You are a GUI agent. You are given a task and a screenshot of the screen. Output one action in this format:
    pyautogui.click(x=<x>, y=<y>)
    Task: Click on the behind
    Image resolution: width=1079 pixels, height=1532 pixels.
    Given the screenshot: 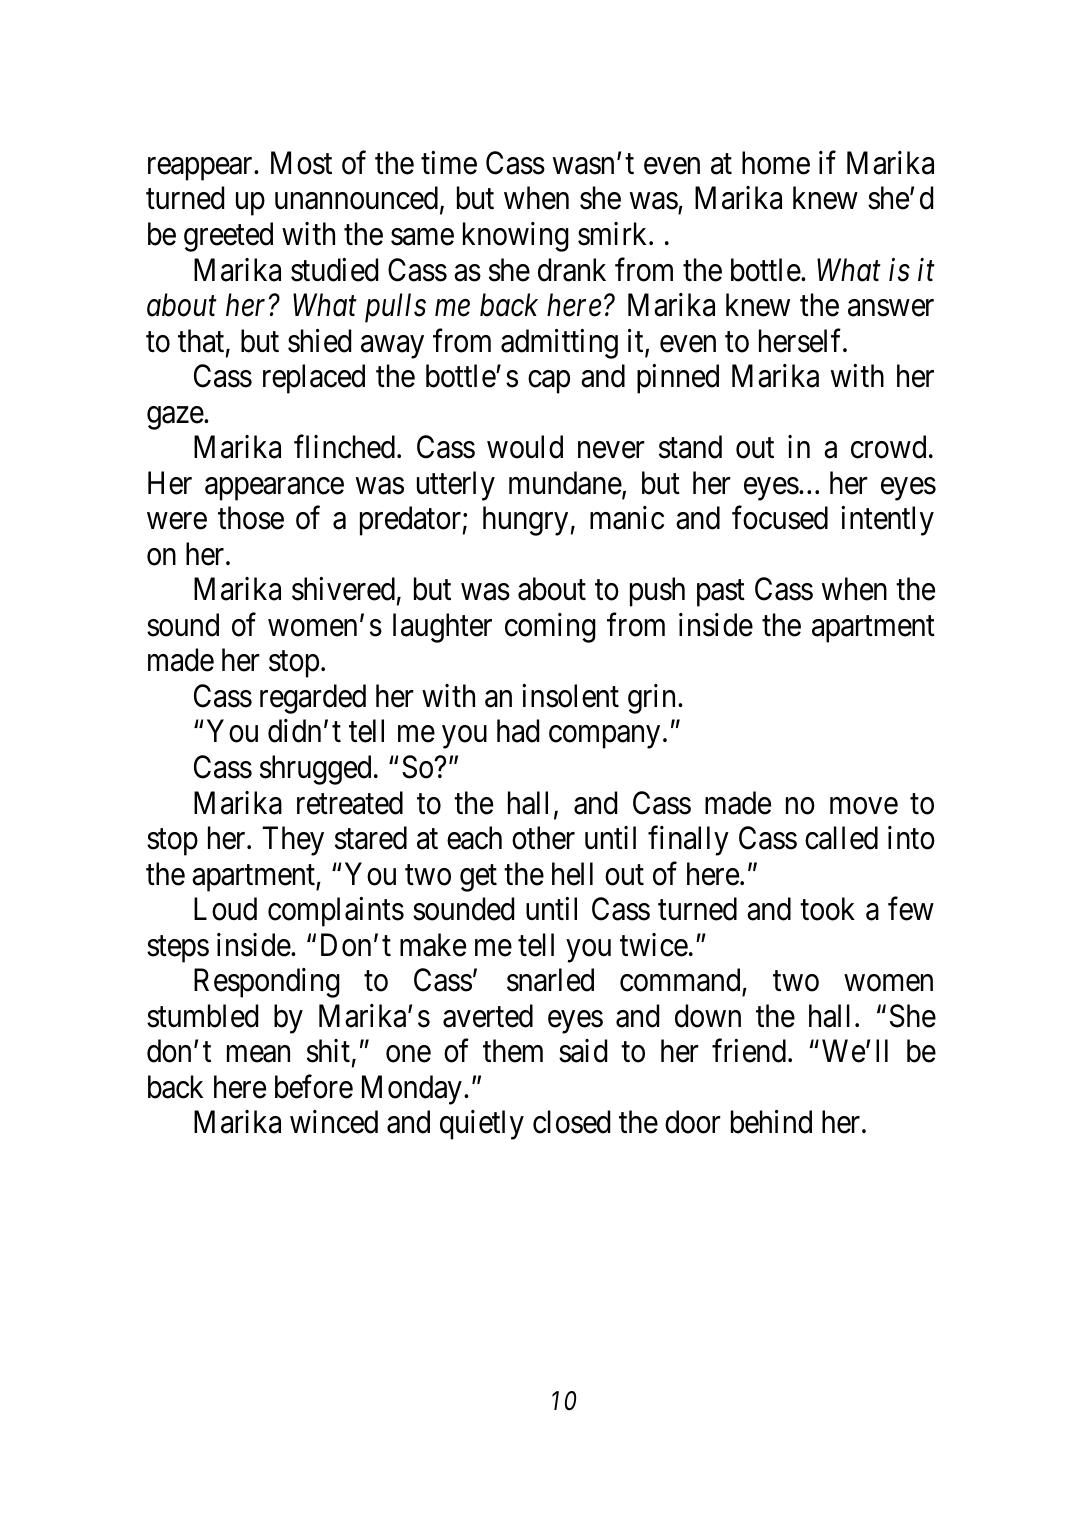 What is the action you would take?
    pyautogui.click(x=771, y=1122)
